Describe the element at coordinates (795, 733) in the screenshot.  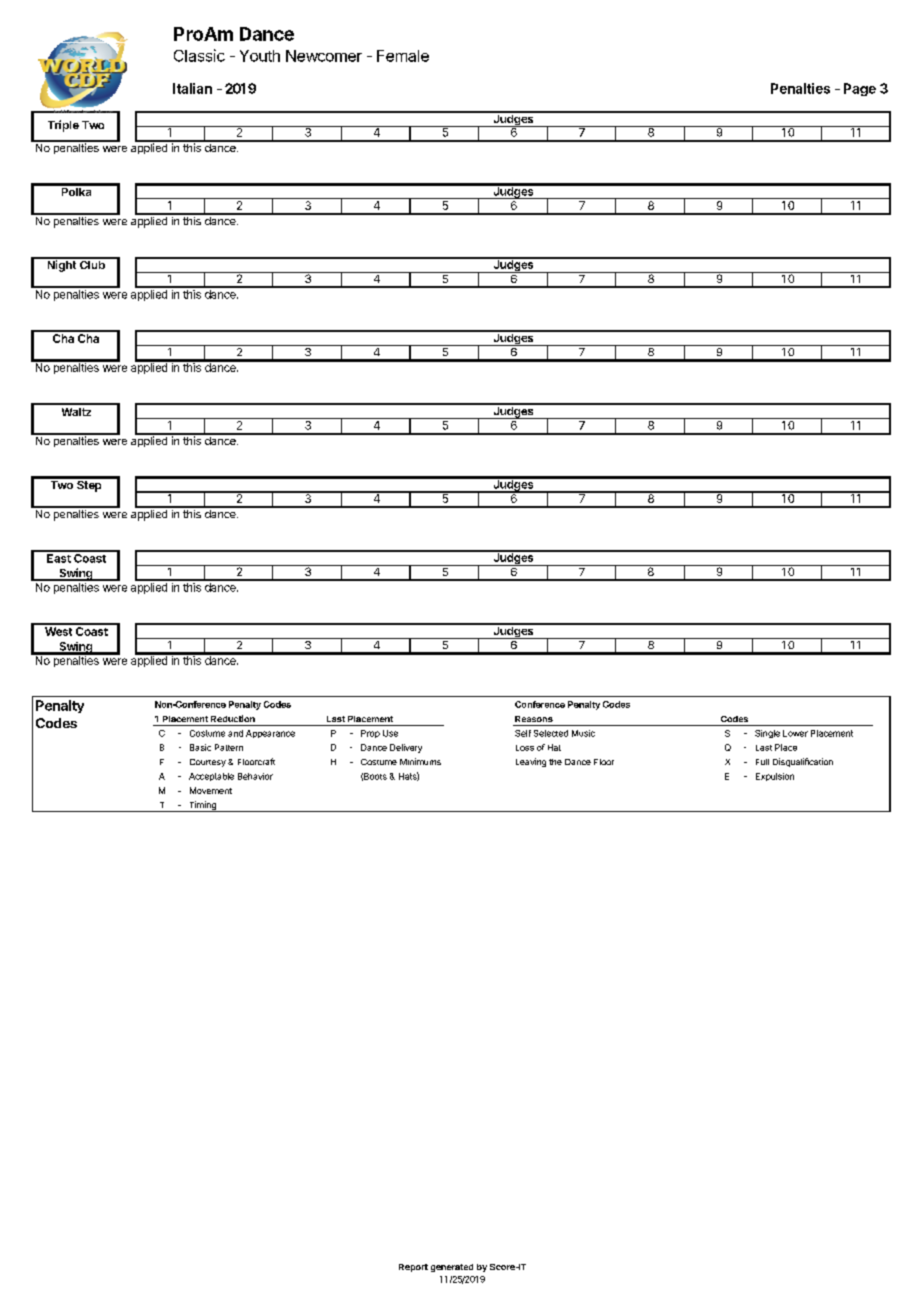
I see `Lower` at that location.
